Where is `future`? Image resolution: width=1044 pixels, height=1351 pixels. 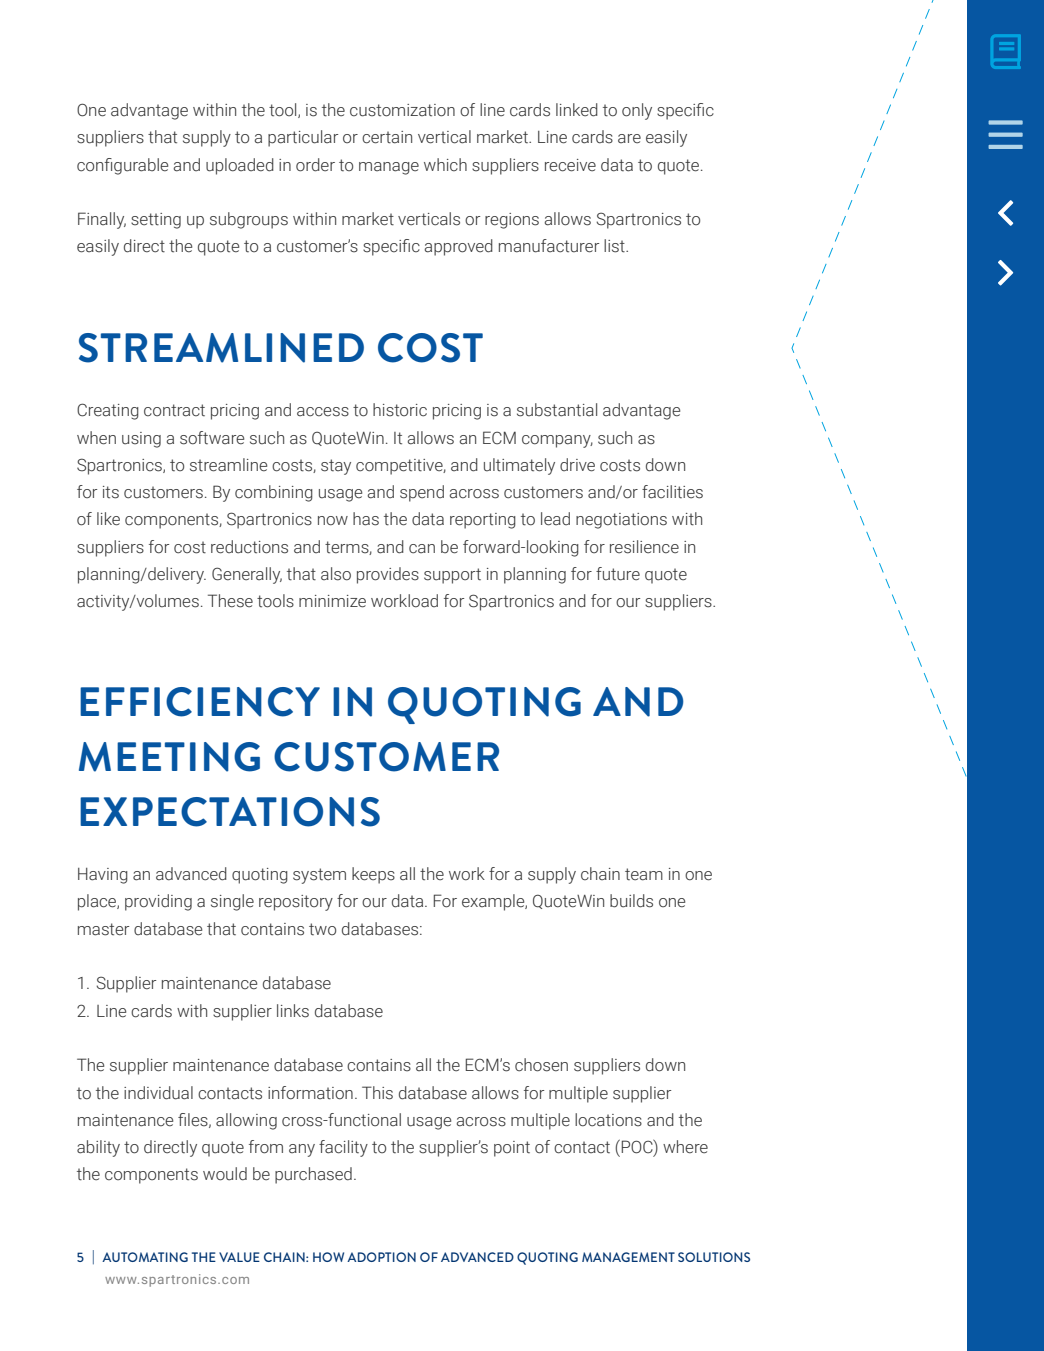 future is located at coordinates (618, 574).
